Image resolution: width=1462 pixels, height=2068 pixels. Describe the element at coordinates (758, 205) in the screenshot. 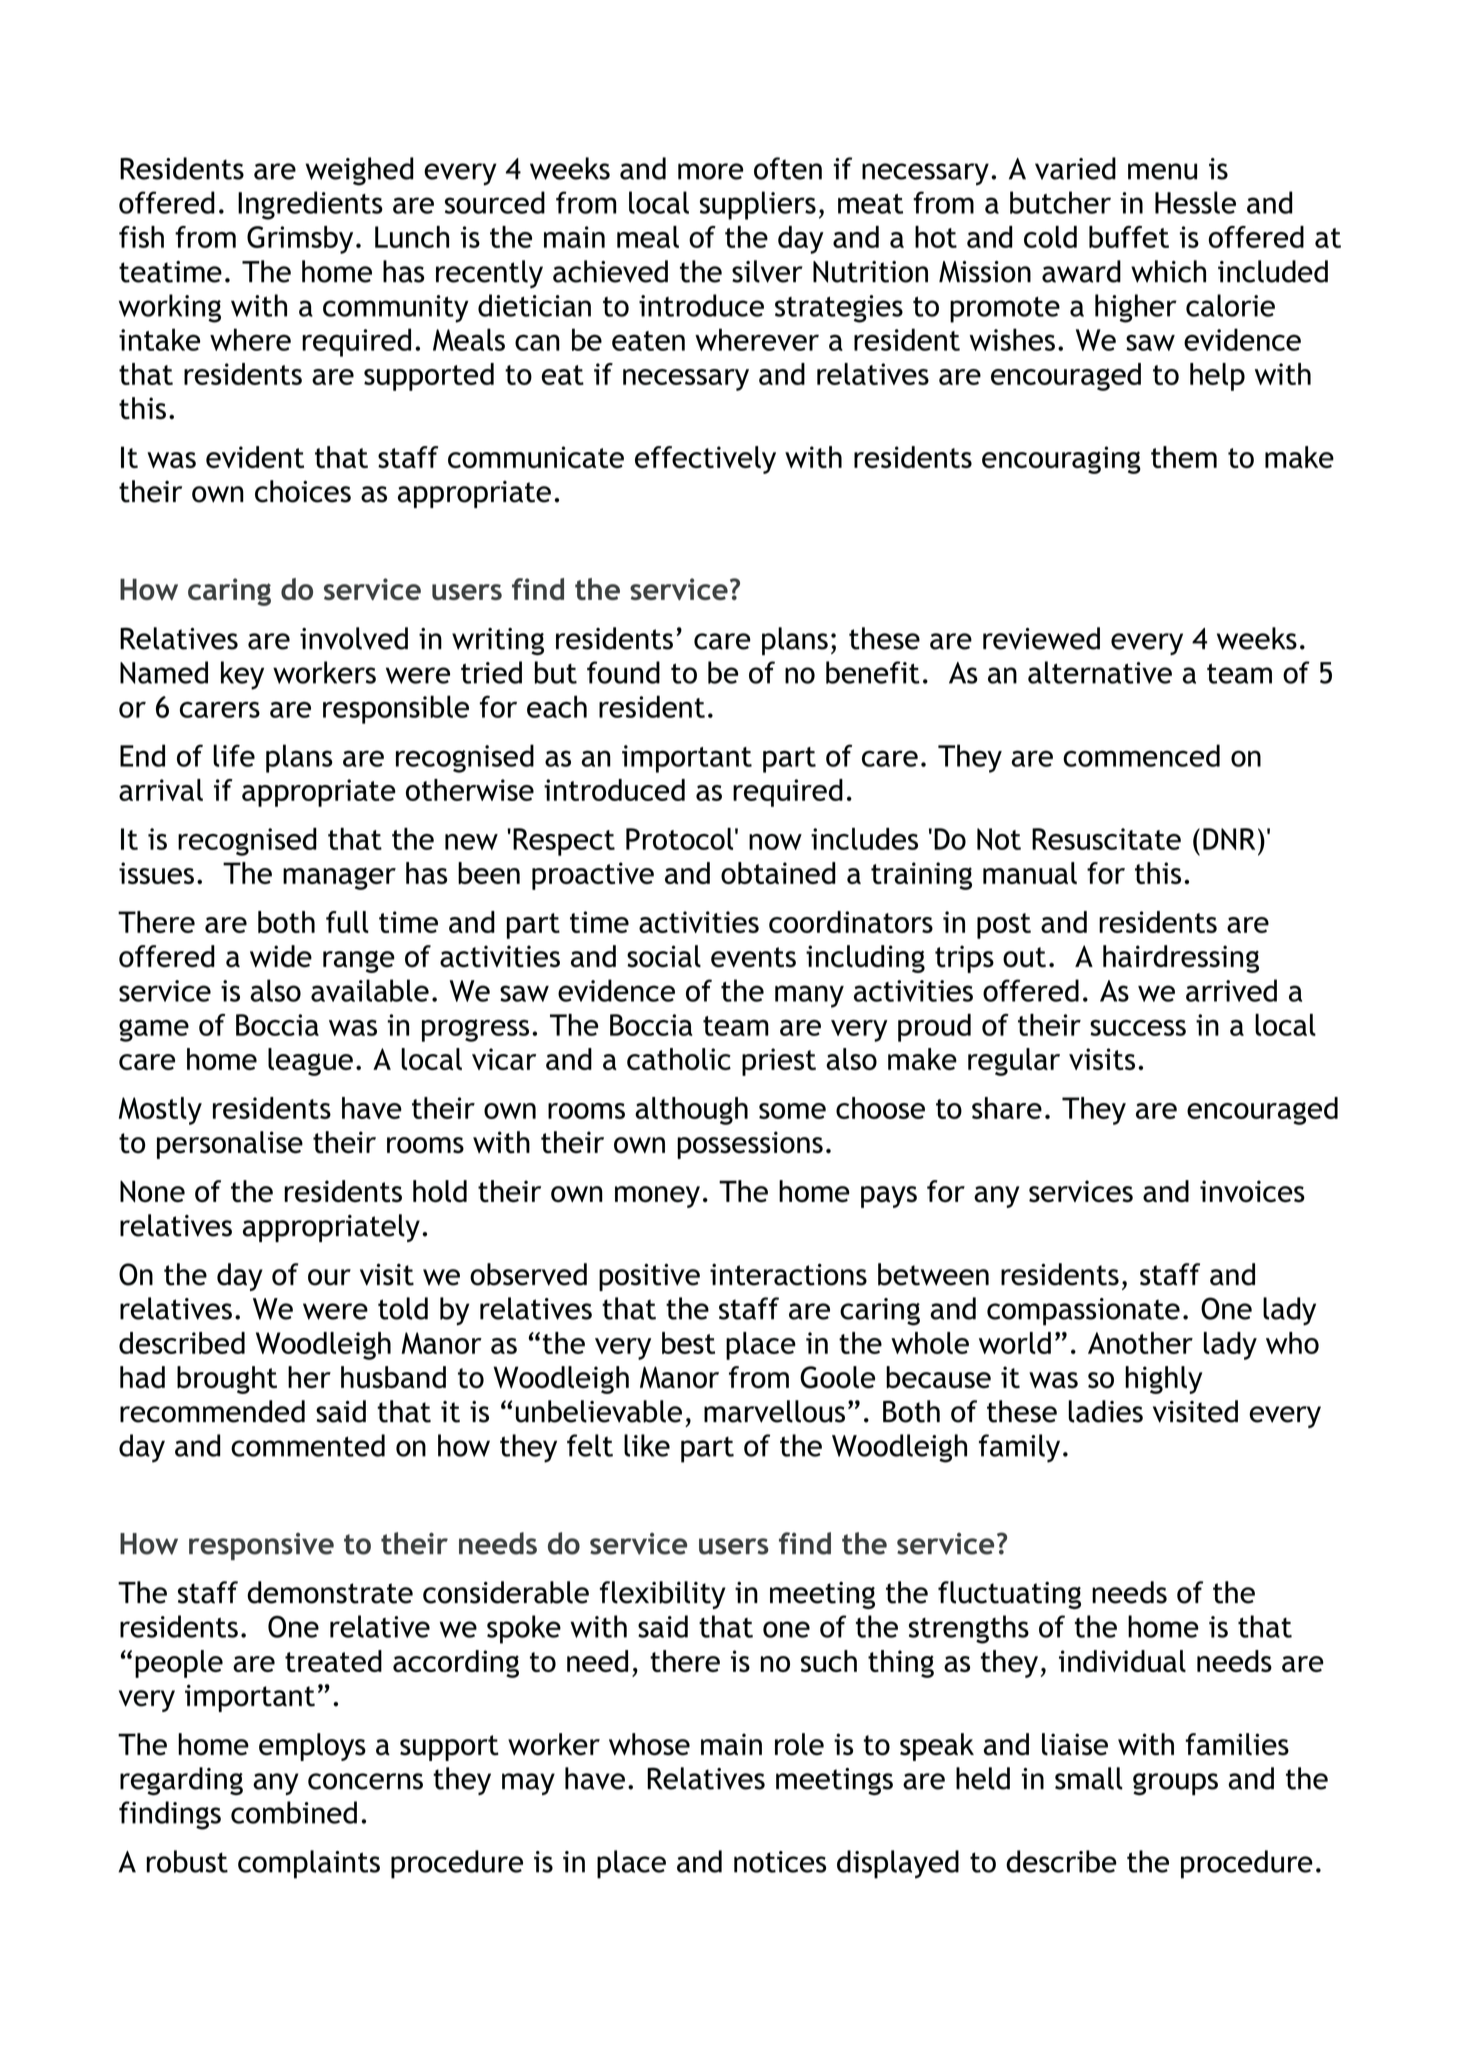

I see `suppliers` at that location.
